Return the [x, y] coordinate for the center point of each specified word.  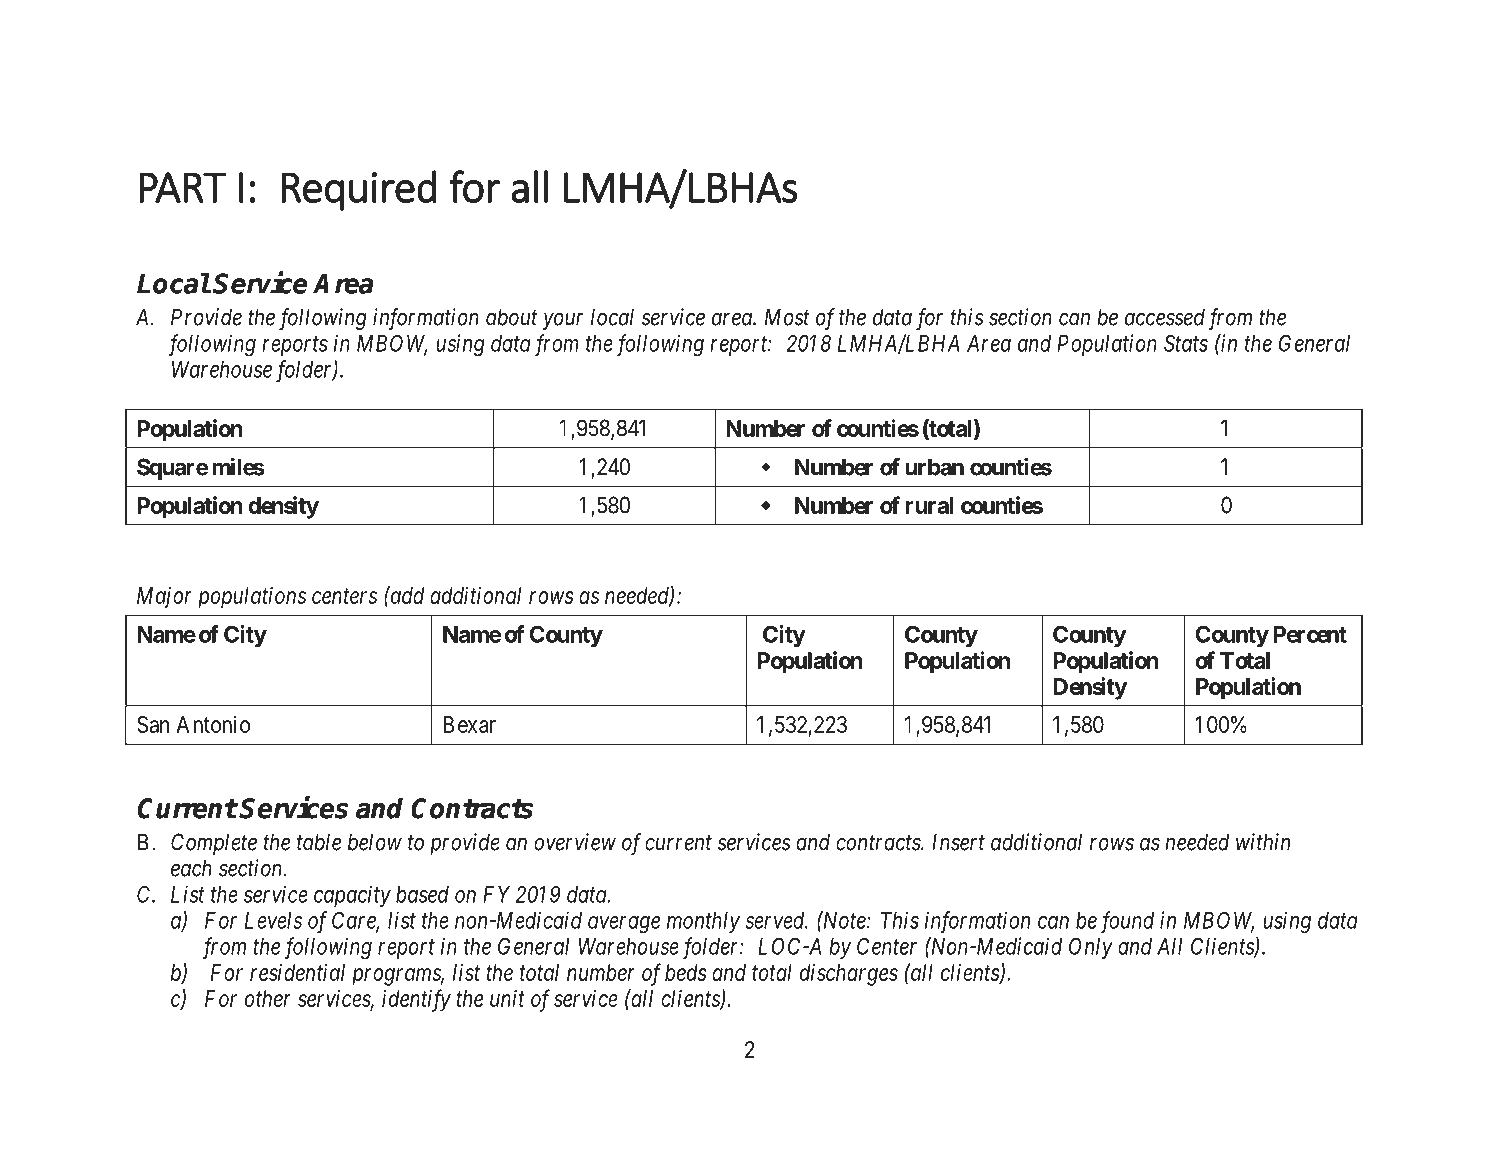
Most [787, 317]
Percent [1310, 634]
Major [164, 598]
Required [359, 190]
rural [929, 505]
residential [297, 972]
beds [686, 972]
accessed [1165, 317]
